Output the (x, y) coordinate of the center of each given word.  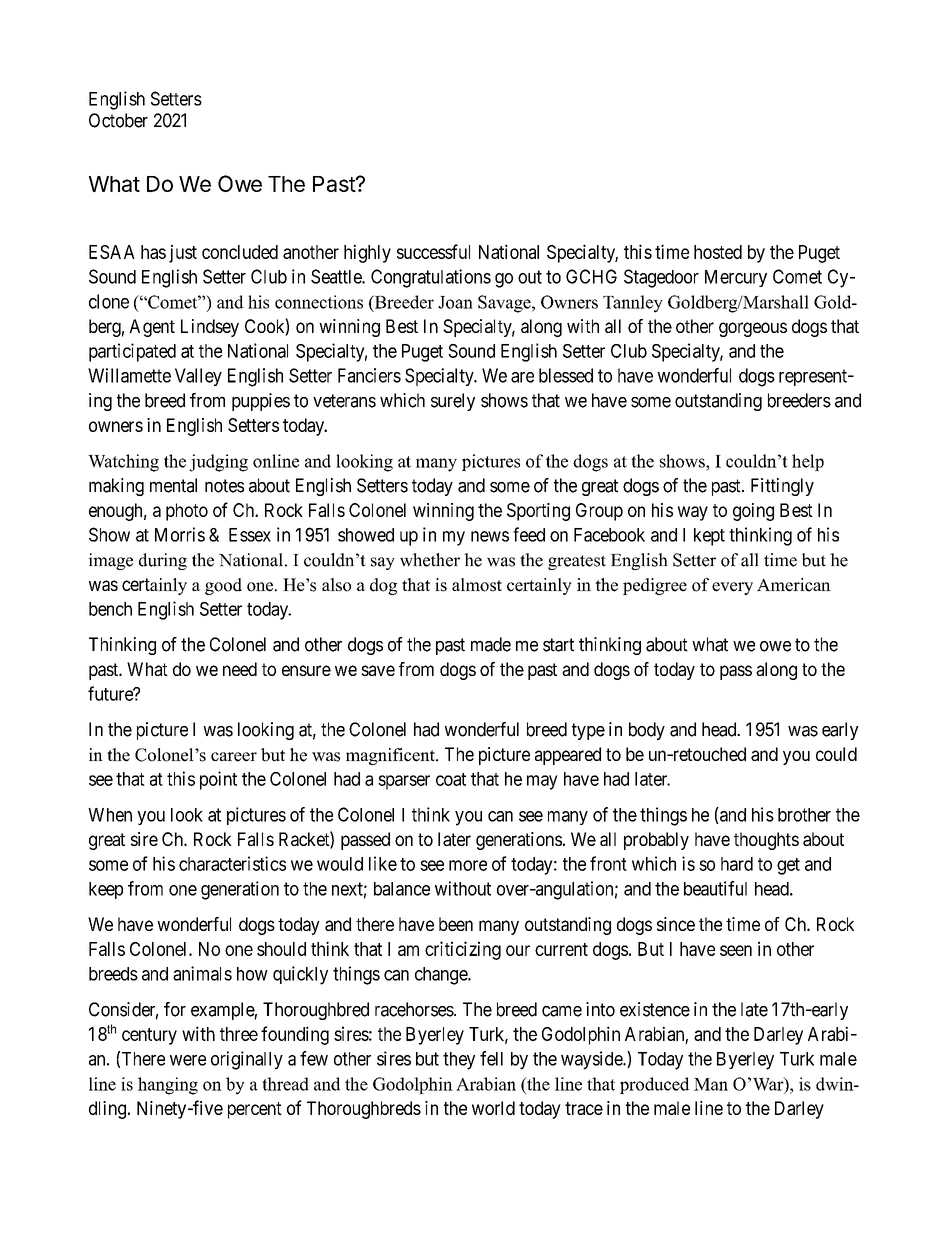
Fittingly (782, 487)
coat (451, 779)
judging (218, 463)
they (459, 1061)
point (218, 780)
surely (453, 402)
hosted (718, 252)
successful (433, 251)
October (118, 120)
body (647, 731)
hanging (168, 1086)
